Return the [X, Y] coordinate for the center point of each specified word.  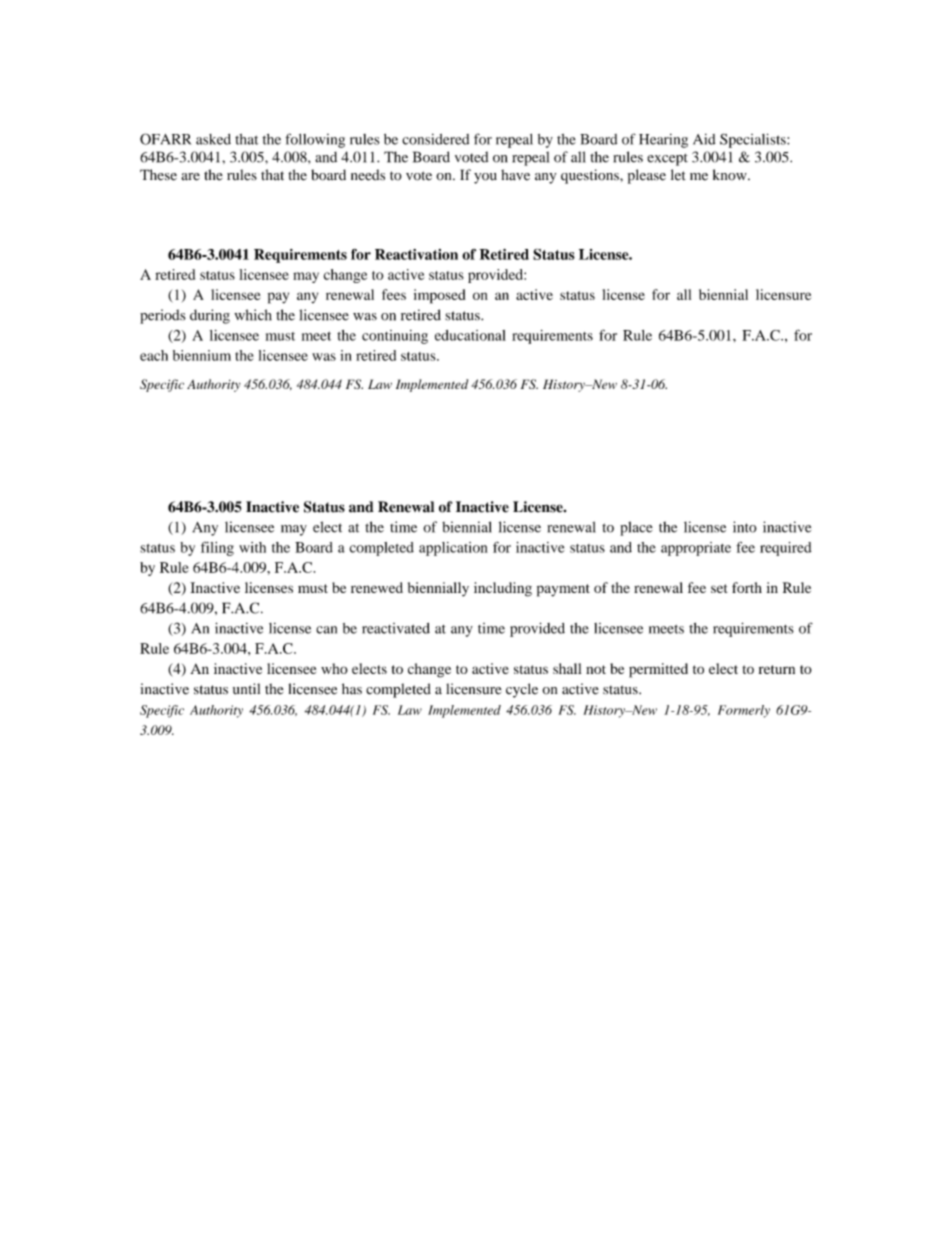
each [154, 355]
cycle [522, 690]
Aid [704, 139]
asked [213, 139]
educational [470, 335]
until [246, 689]
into [745, 527]
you [485, 178]
